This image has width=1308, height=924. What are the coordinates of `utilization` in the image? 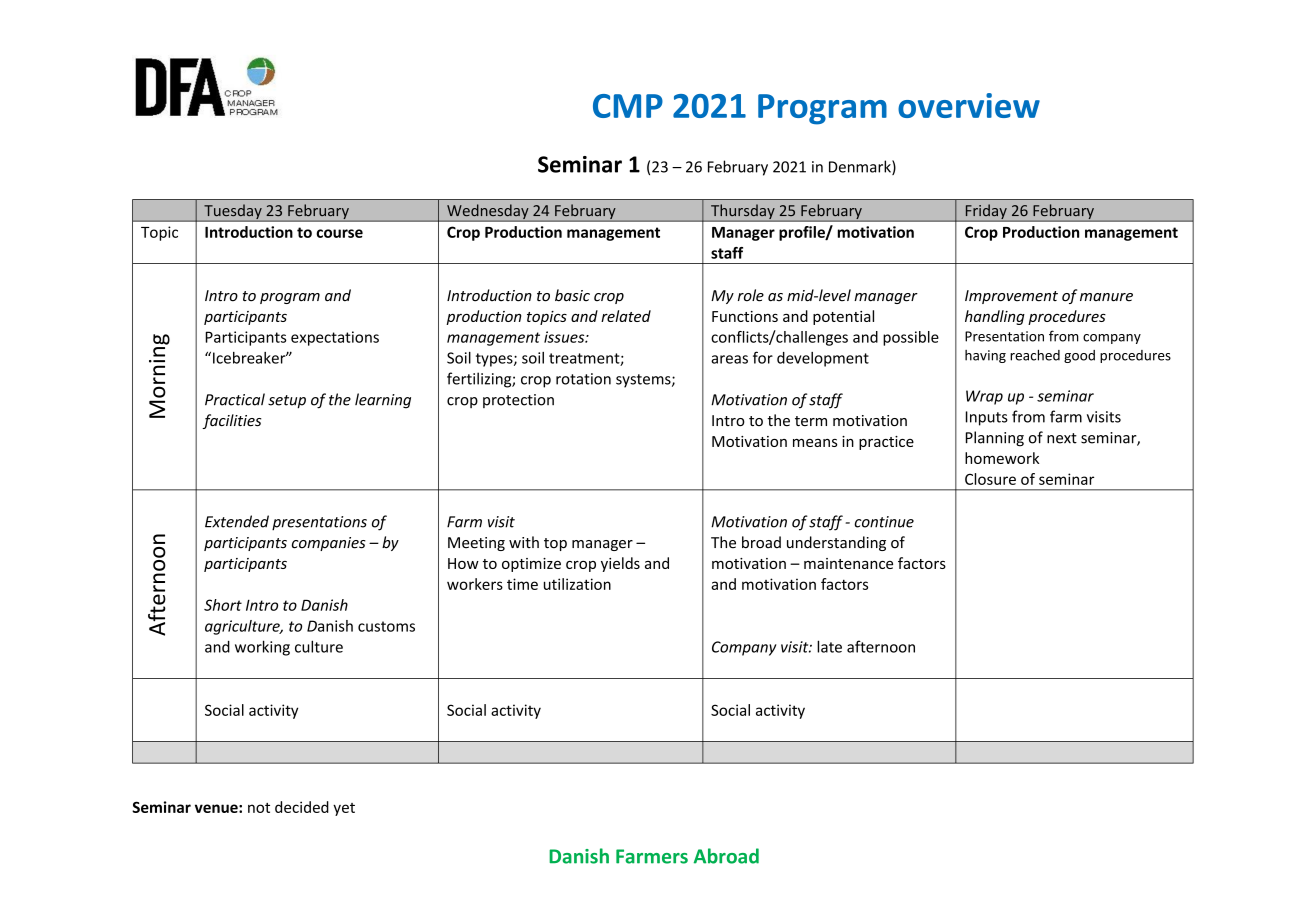 It's located at (577, 584).
